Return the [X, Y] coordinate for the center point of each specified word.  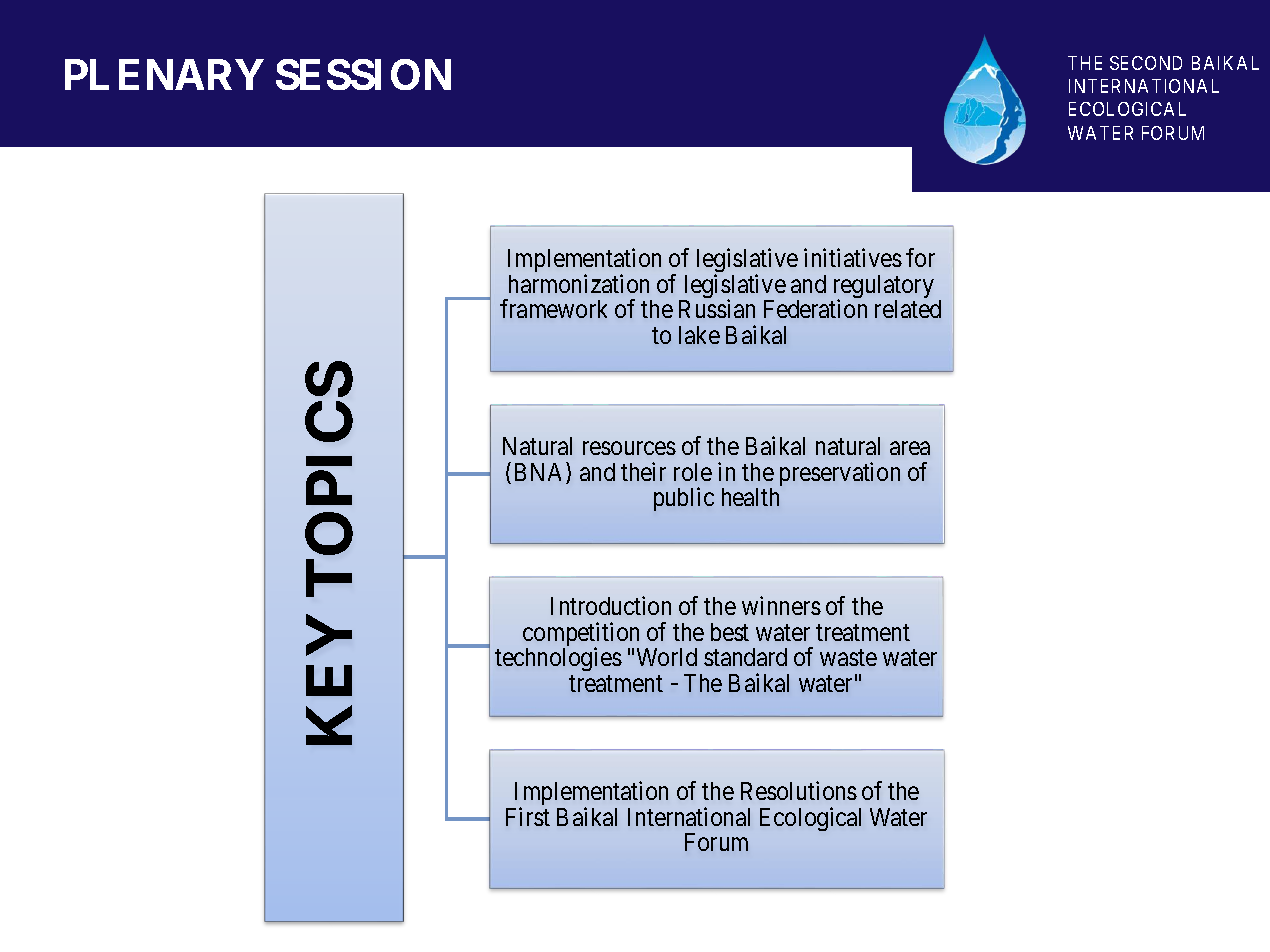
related [908, 309]
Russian [717, 308]
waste [848, 658]
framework [553, 308]
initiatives [853, 257]
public [684, 499]
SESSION [363, 74]
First [528, 816]
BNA [541, 473]
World [667, 657]
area [910, 448]
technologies [558, 659]
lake [699, 335]
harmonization [579, 283]
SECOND [1146, 63]
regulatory [884, 288]
